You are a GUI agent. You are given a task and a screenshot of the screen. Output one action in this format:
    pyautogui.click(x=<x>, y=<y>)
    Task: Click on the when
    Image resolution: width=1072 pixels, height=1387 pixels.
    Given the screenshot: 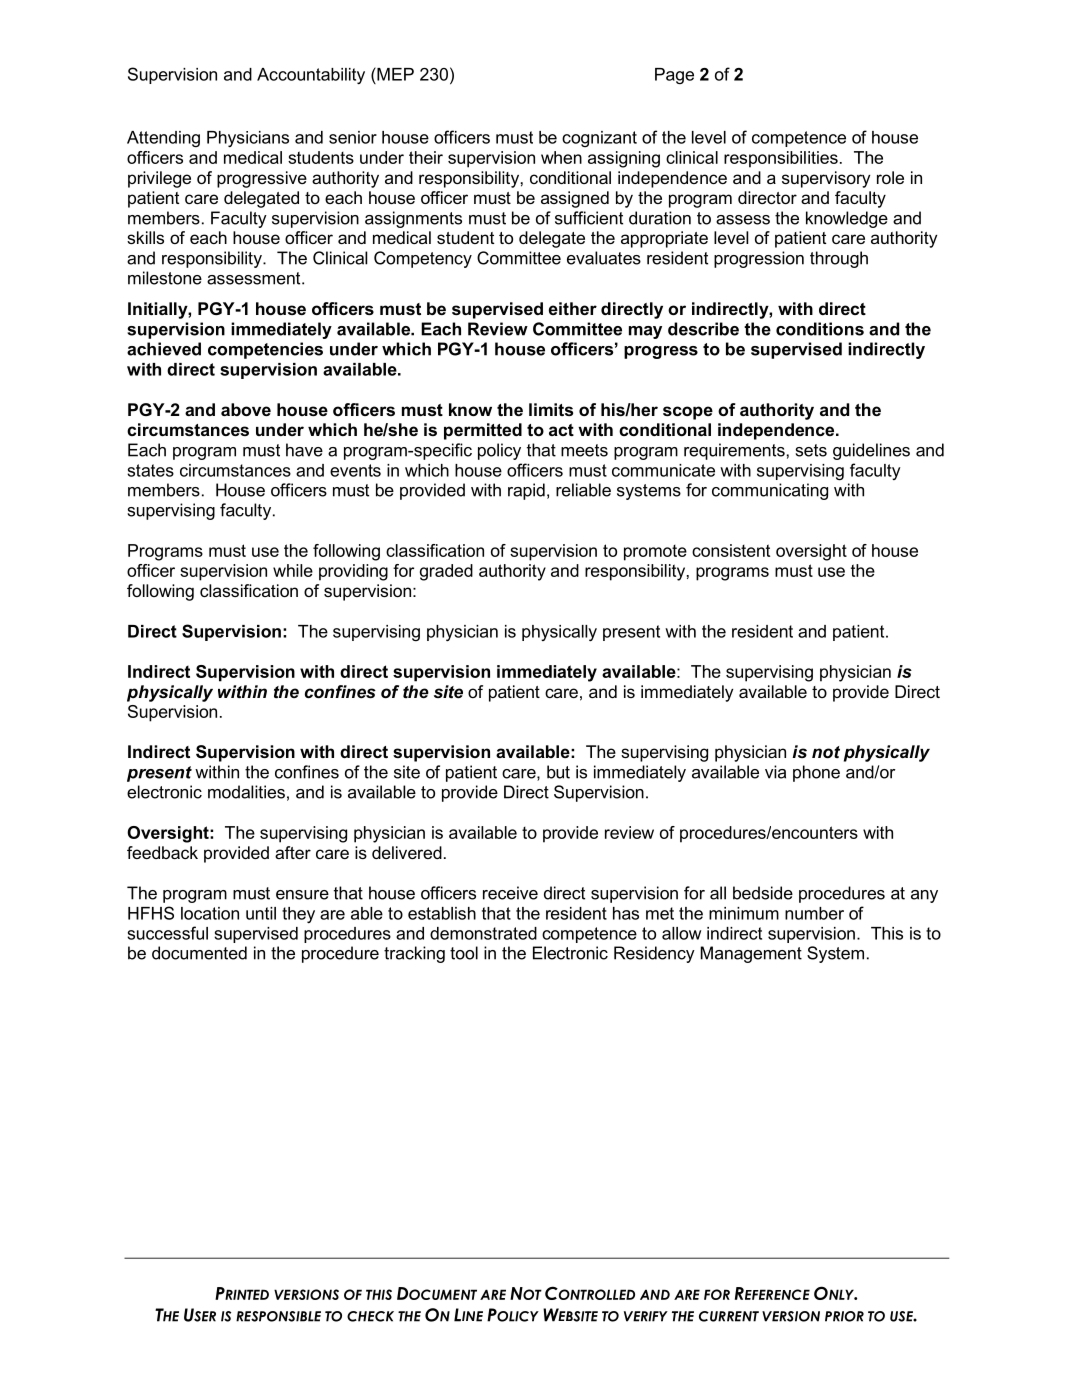 What is the action you would take?
    pyautogui.click(x=561, y=157)
